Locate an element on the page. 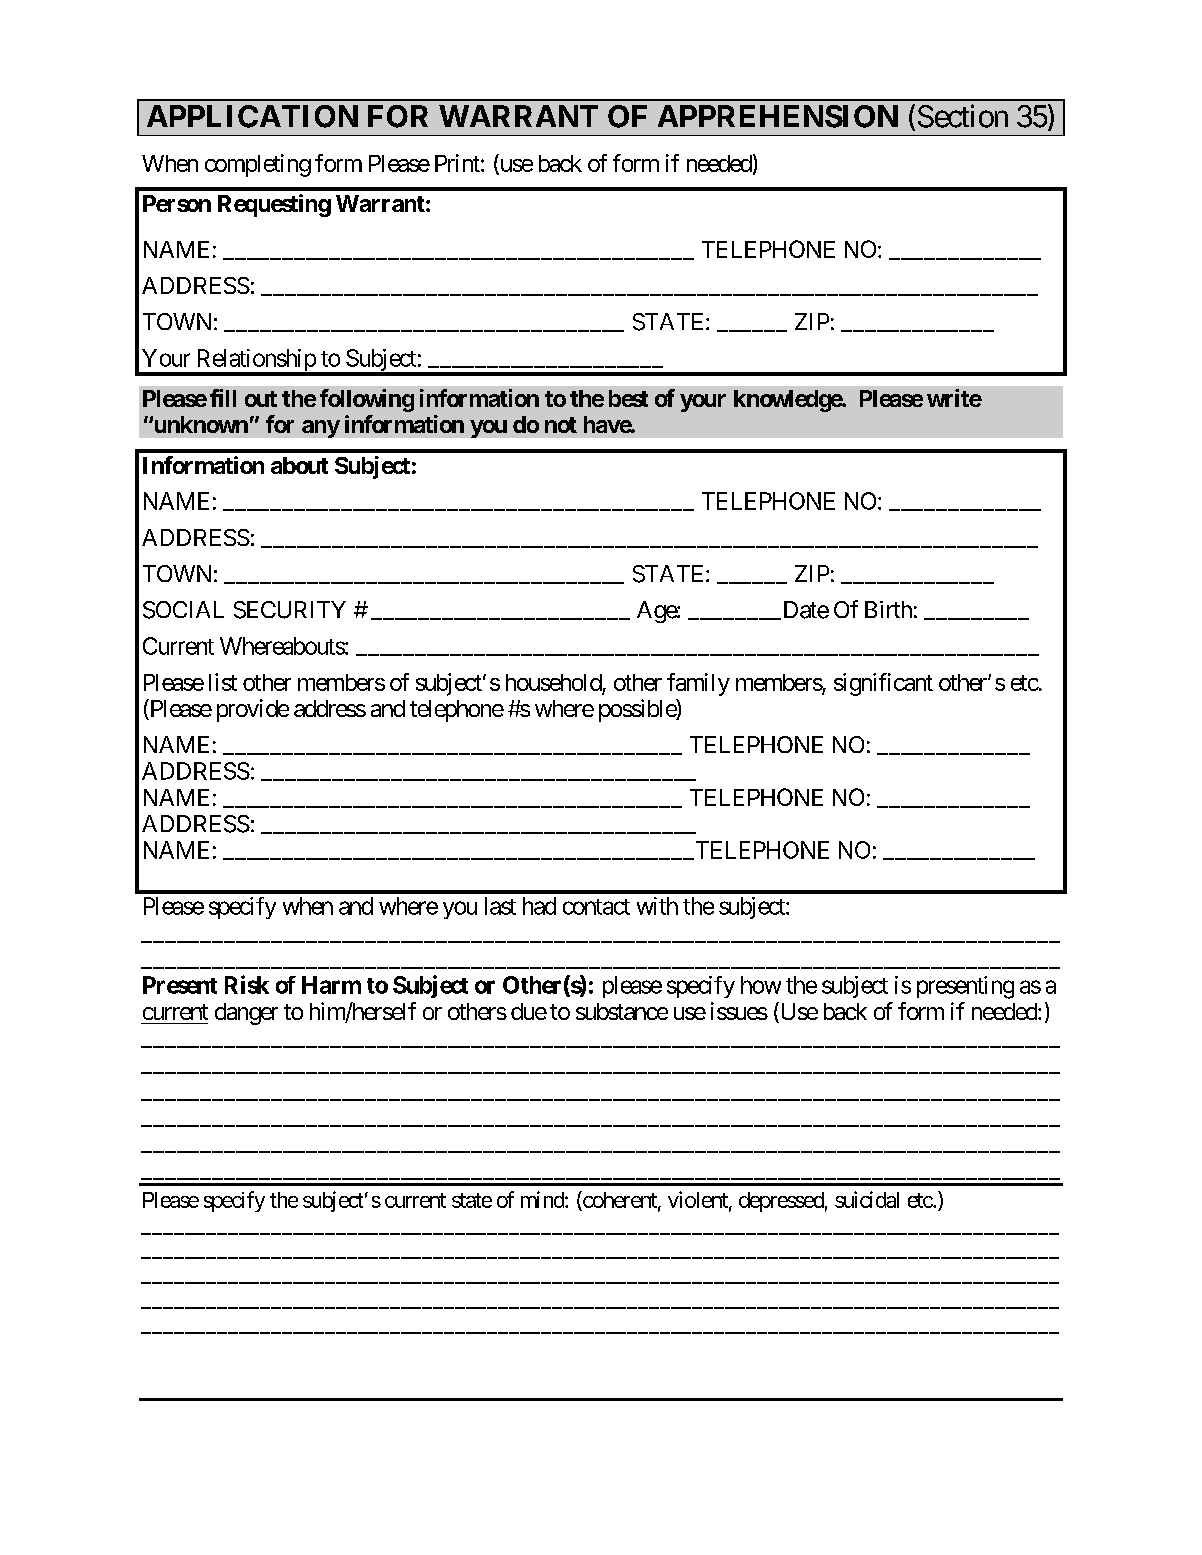  APPLICATION is located at coordinates (252, 116).
